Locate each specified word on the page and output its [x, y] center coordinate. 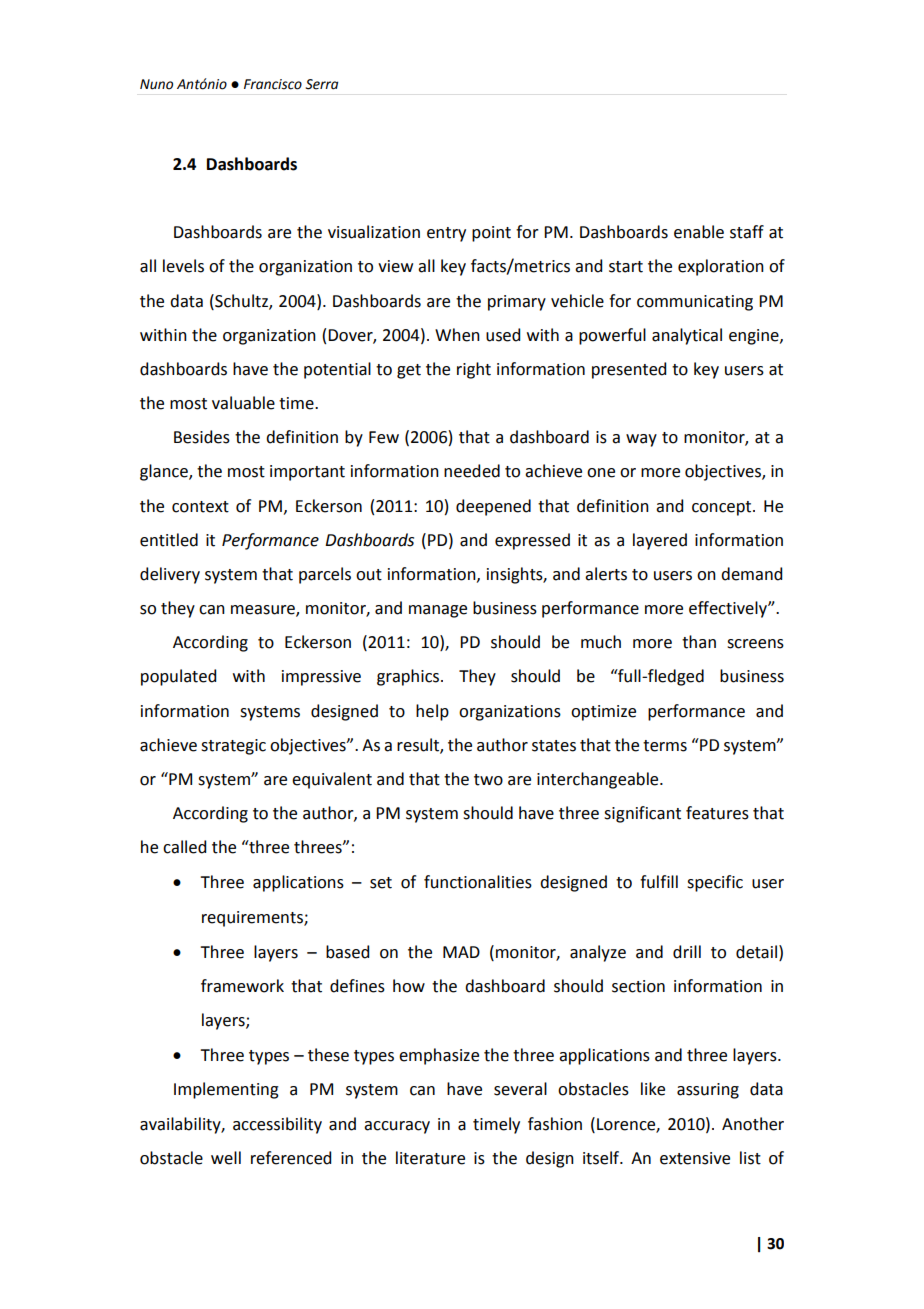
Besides [202, 437]
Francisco [273, 84]
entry [446, 234]
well [226, 1158]
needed [472, 471]
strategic [233, 747]
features [717, 813]
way [641, 440]
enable [699, 232]
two [488, 780]
